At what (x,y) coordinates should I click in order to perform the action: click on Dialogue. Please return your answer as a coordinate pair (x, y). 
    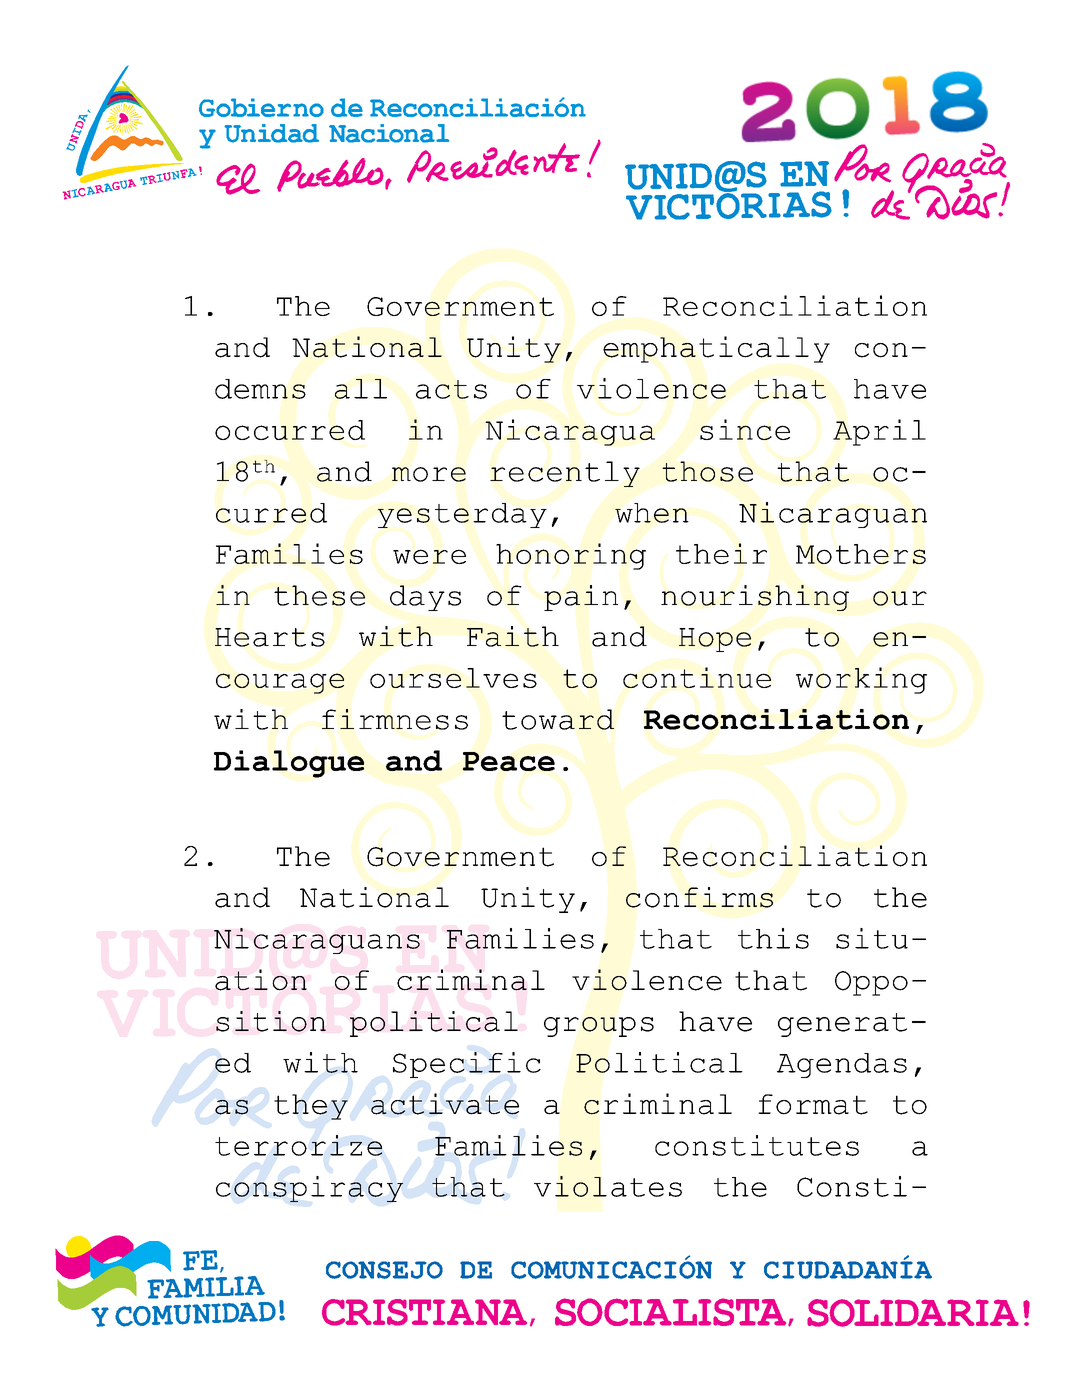
    Looking at the image, I should click on (289, 764).
